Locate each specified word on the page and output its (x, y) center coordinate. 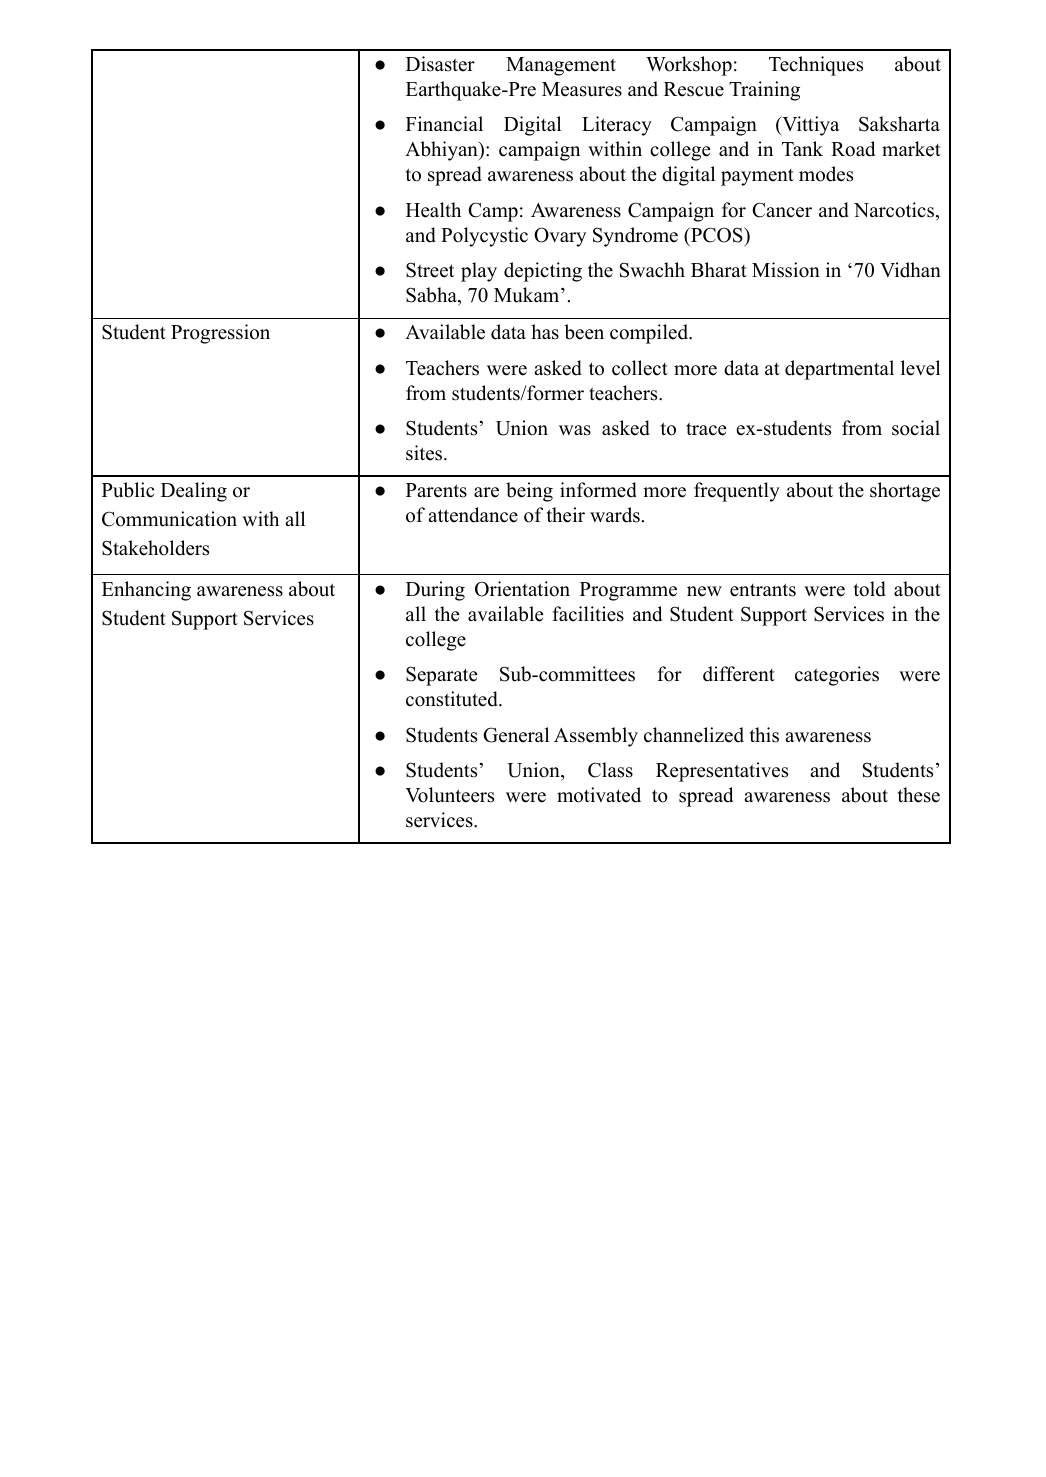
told (870, 589)
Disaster (440, 64)
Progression (220, 334)
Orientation (522, 589)
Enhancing (146, 591)
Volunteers (449, 795)
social (916, 428)
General (516, 735)
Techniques (816, 66)
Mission (786, 270)
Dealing (194, 492)
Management (561, 66)
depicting (543, 272)
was (575, 430)
